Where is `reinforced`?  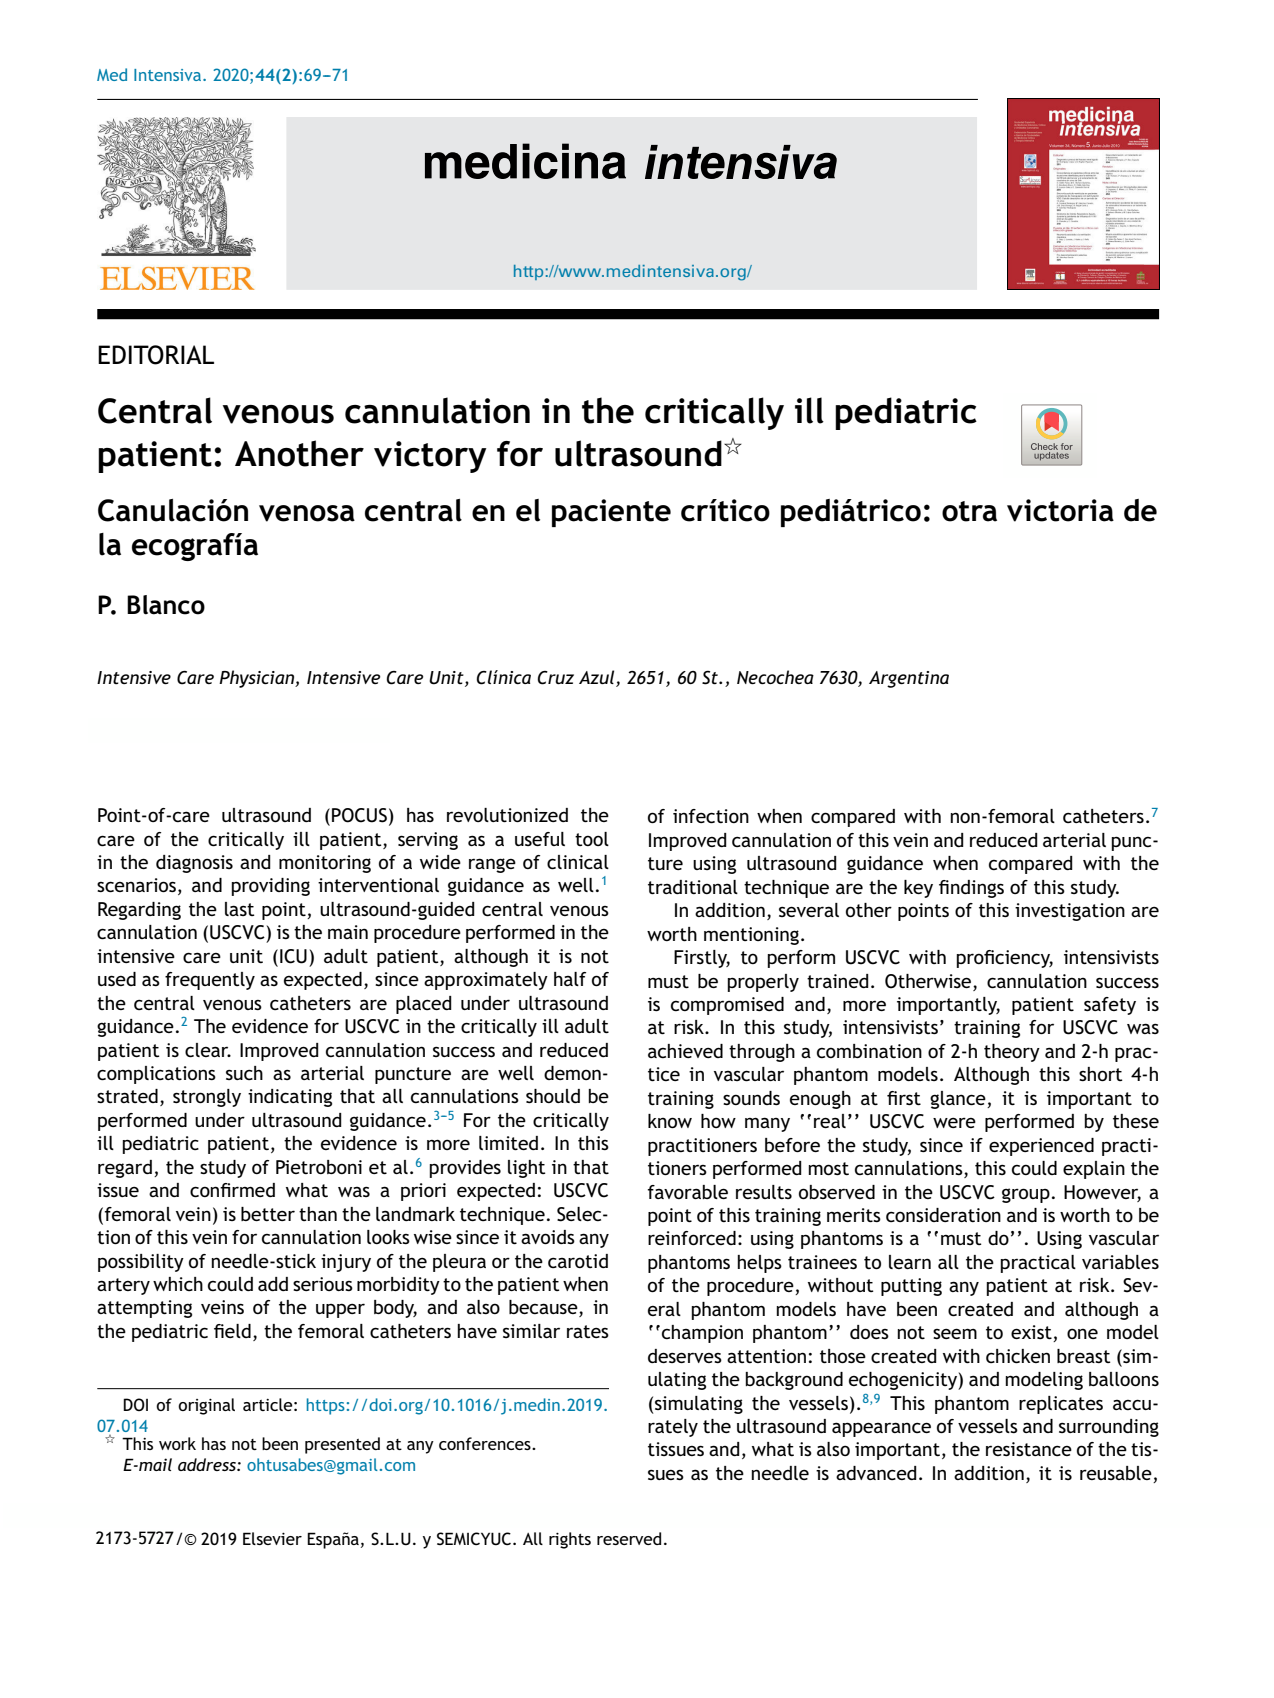
reinforced is located at coordinates (692, 1238).
